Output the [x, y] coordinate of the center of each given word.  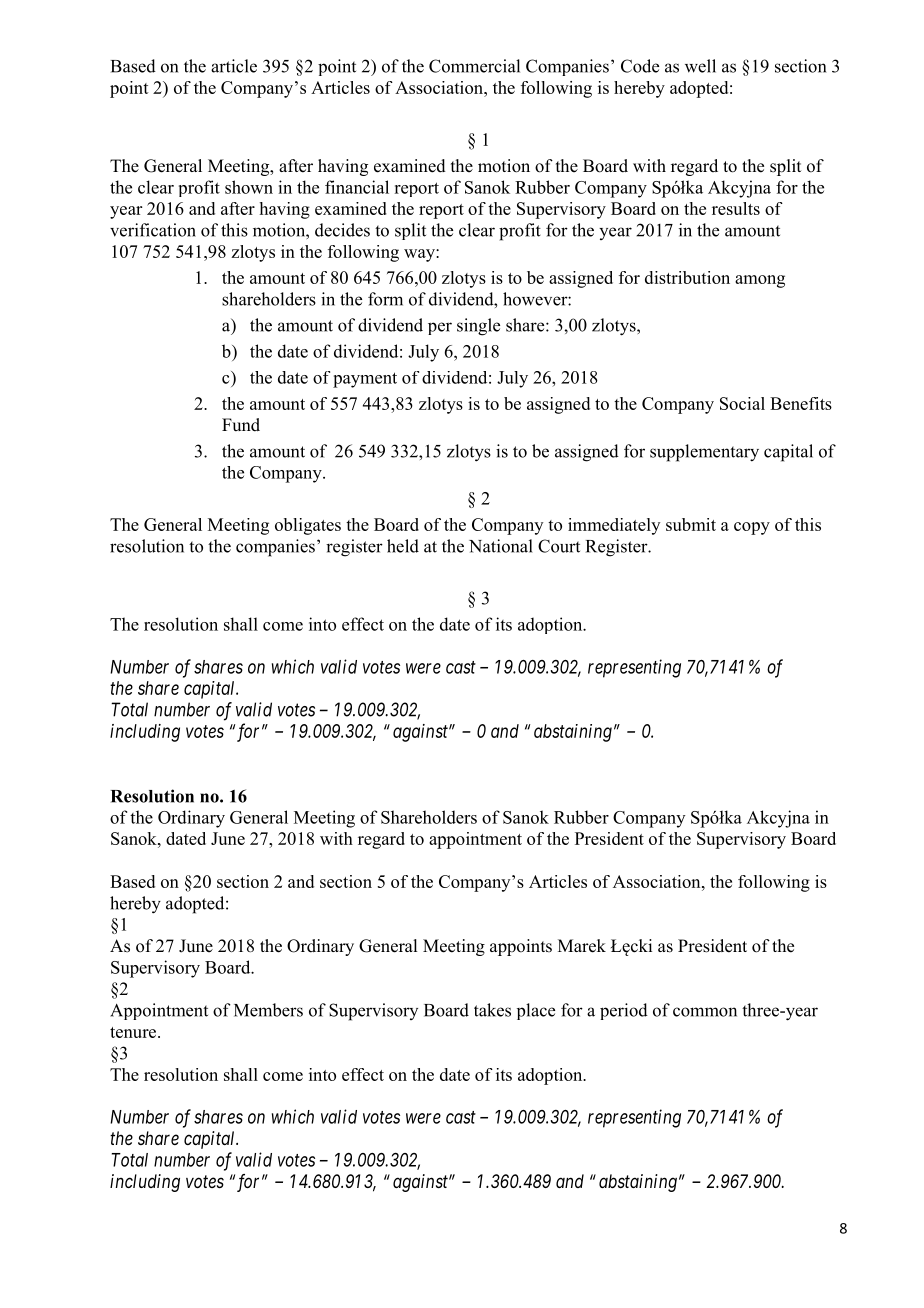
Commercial [474, 66]
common [705, 1012]
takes [492, 1010]
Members [268, 1010]
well [700, 66]
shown [249, 187]
